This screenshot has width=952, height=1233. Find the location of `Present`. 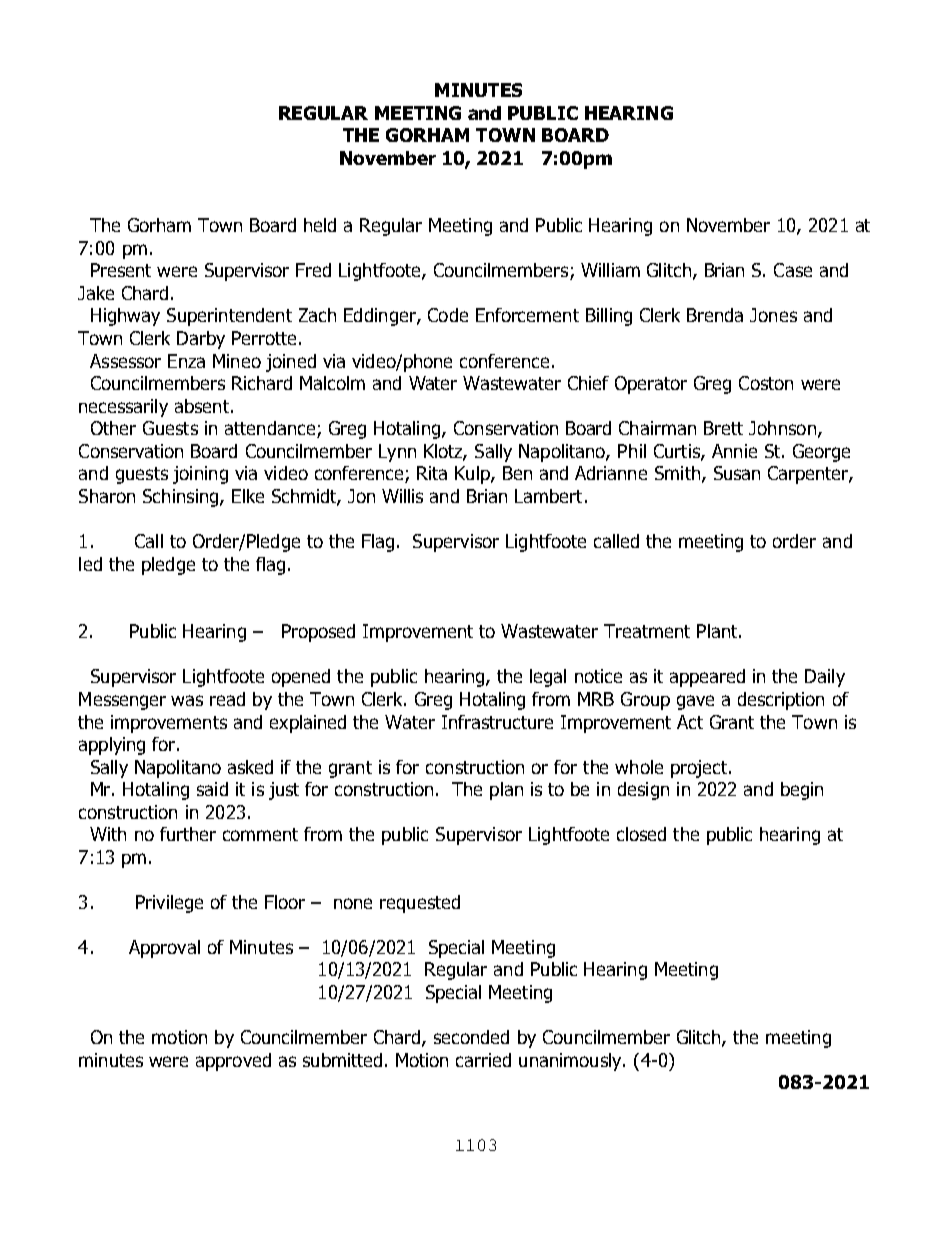

Present is located at coordinates (121, 270).
